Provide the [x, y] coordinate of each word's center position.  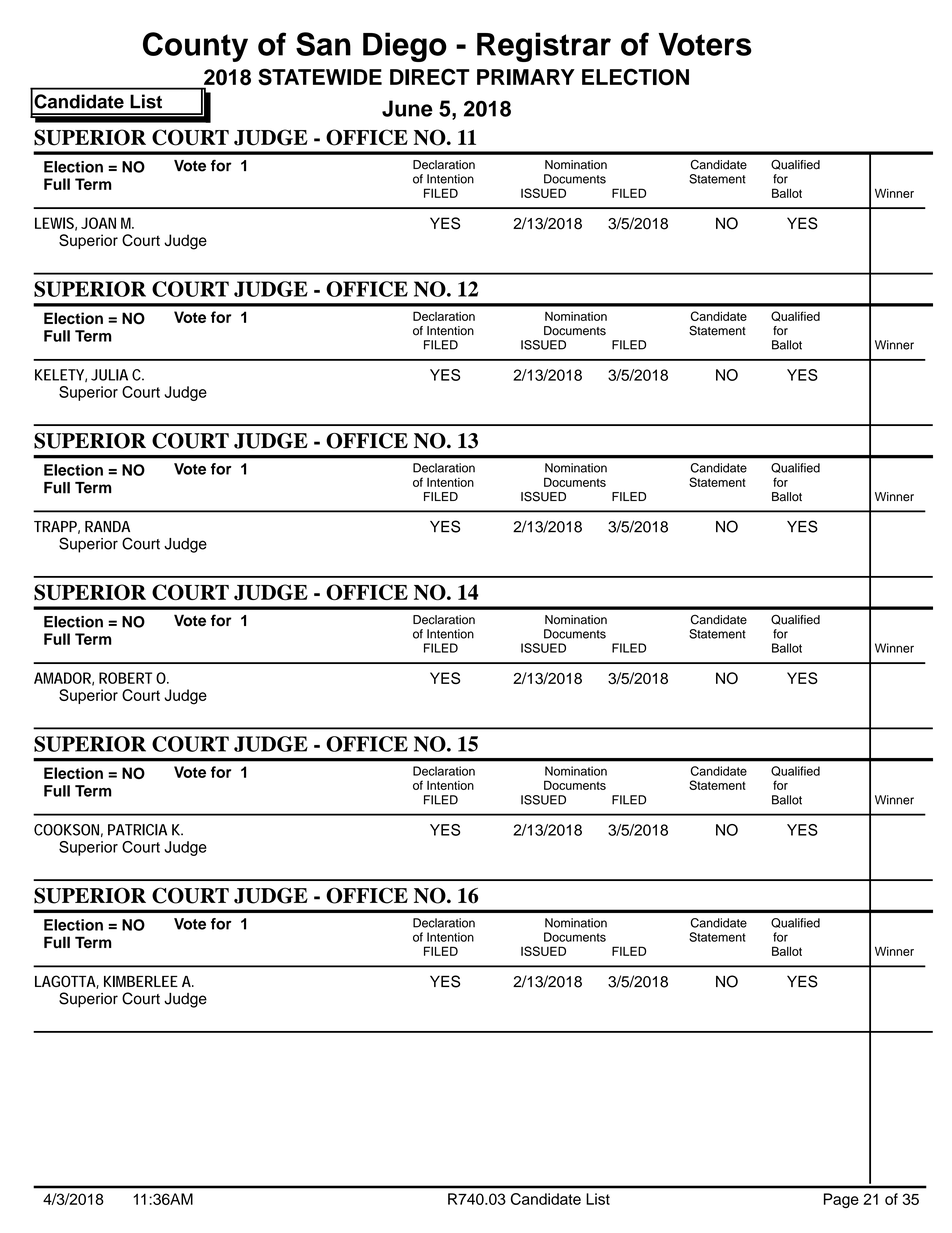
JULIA [109, 375]
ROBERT [125, 678]
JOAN [98, 223]
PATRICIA [137, 830]
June [407, 108]
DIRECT [430, 77]
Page [841, 1200]
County [195, 47]
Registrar [544, 47]
